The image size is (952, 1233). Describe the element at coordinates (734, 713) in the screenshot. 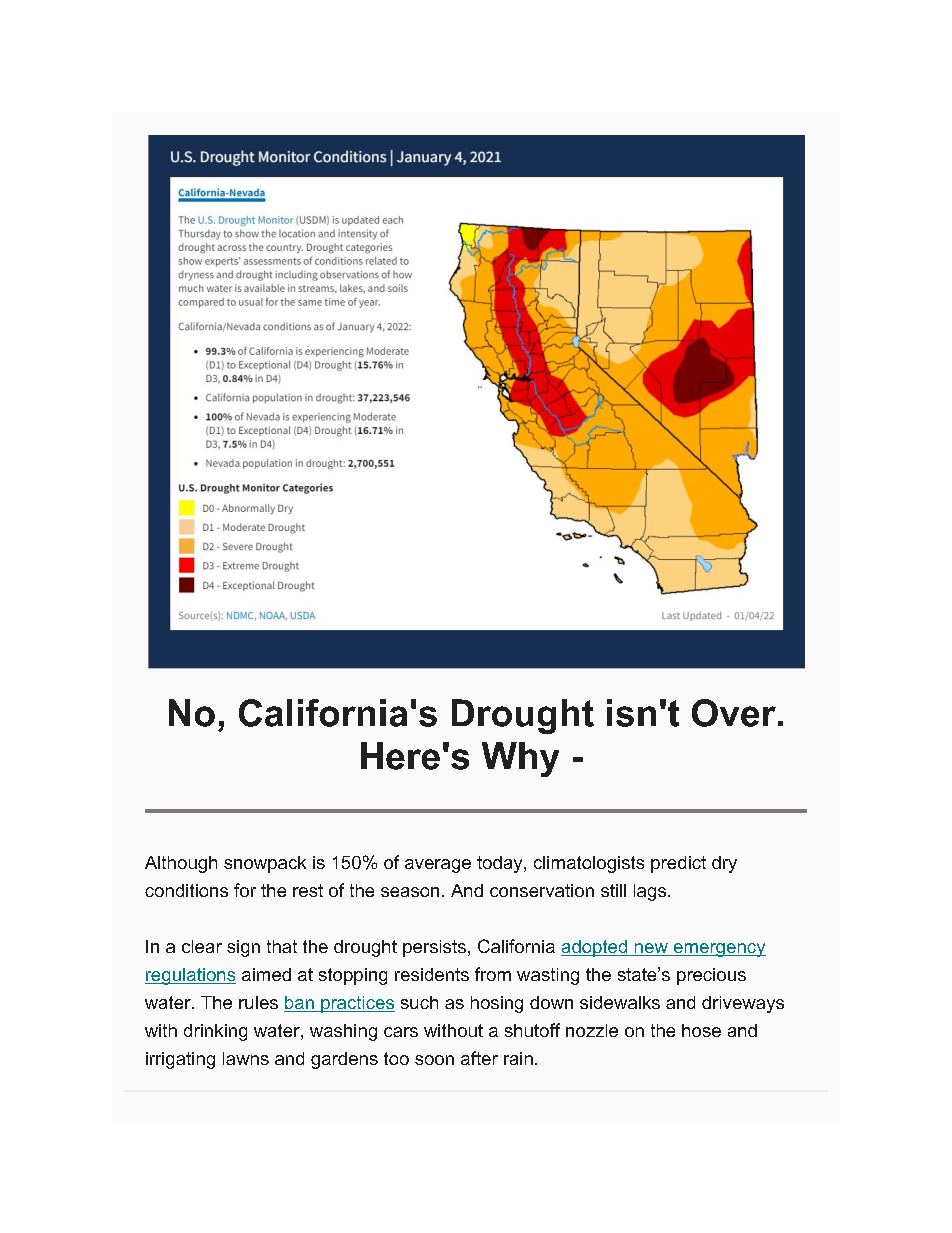

I see `Over` at that location.
